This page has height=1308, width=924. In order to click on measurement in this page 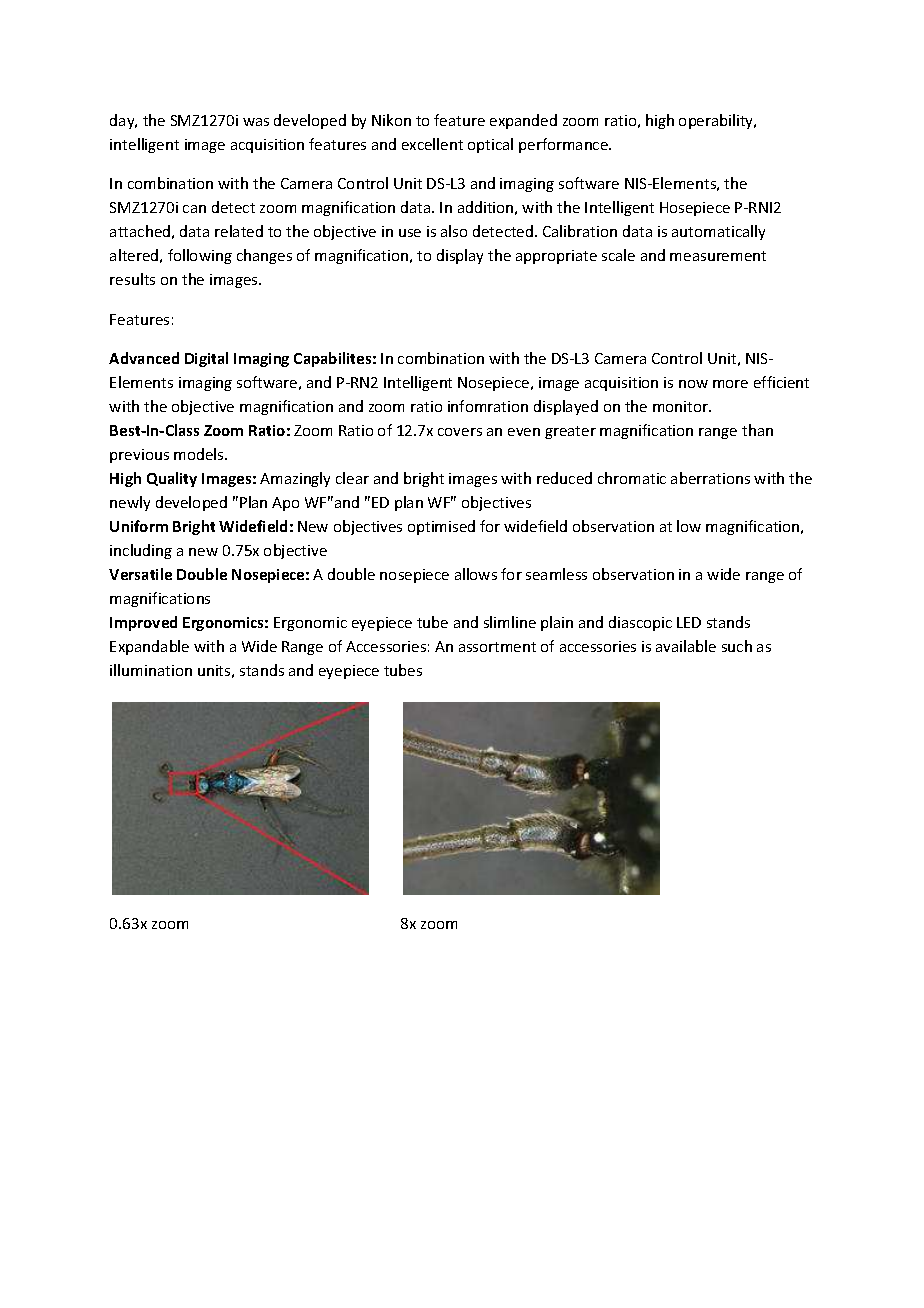, I will do `click(718, 256)`.
